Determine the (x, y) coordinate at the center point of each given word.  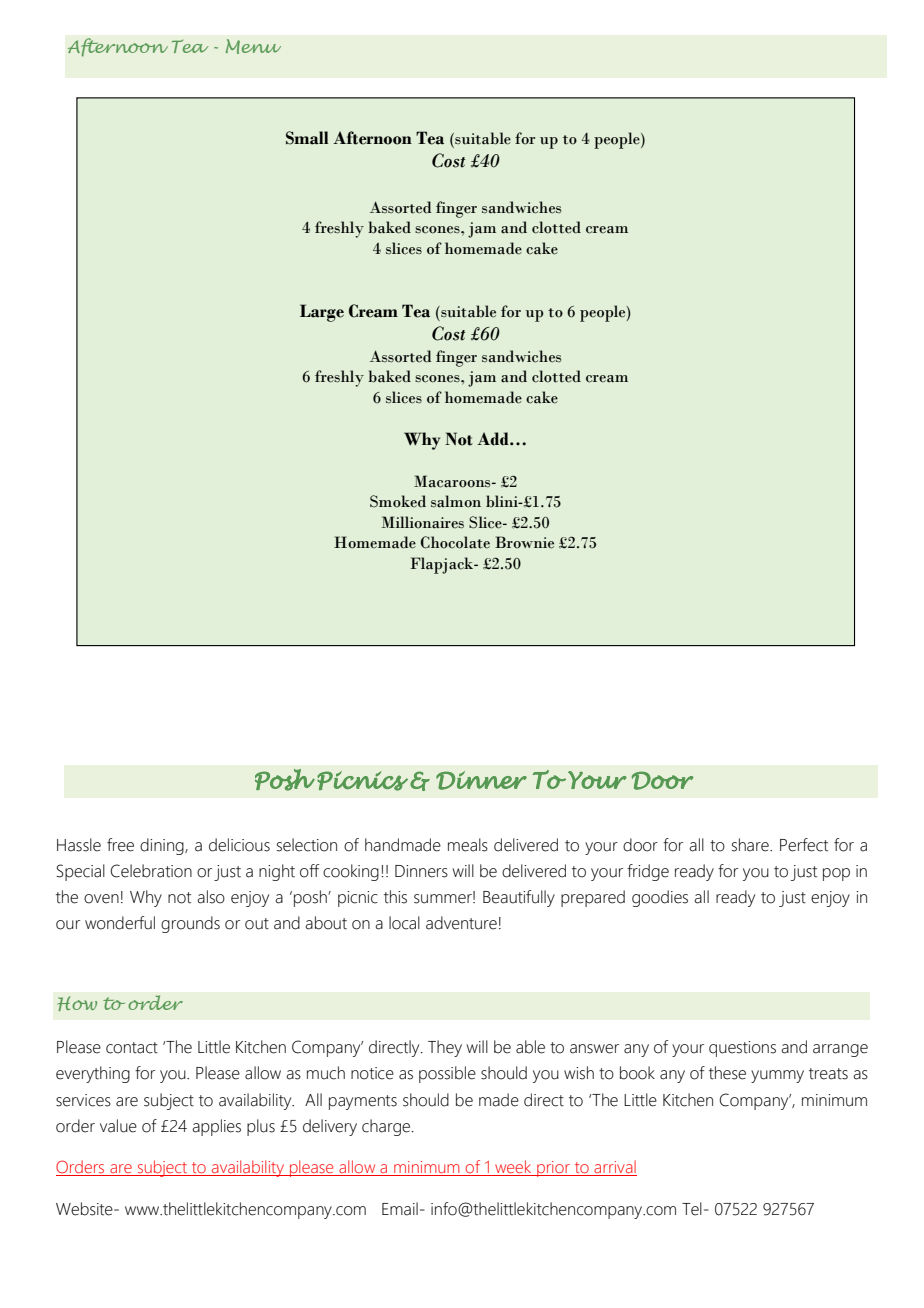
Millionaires (423, 522)
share (751, 845)
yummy (777, 1076)
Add (494, 439)
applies (216, 1127)
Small (307, 138)
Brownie (524, 542)
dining (163, 846)
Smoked (398, 501)
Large (322, 313)
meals (468, 845)
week (513, 1168)
